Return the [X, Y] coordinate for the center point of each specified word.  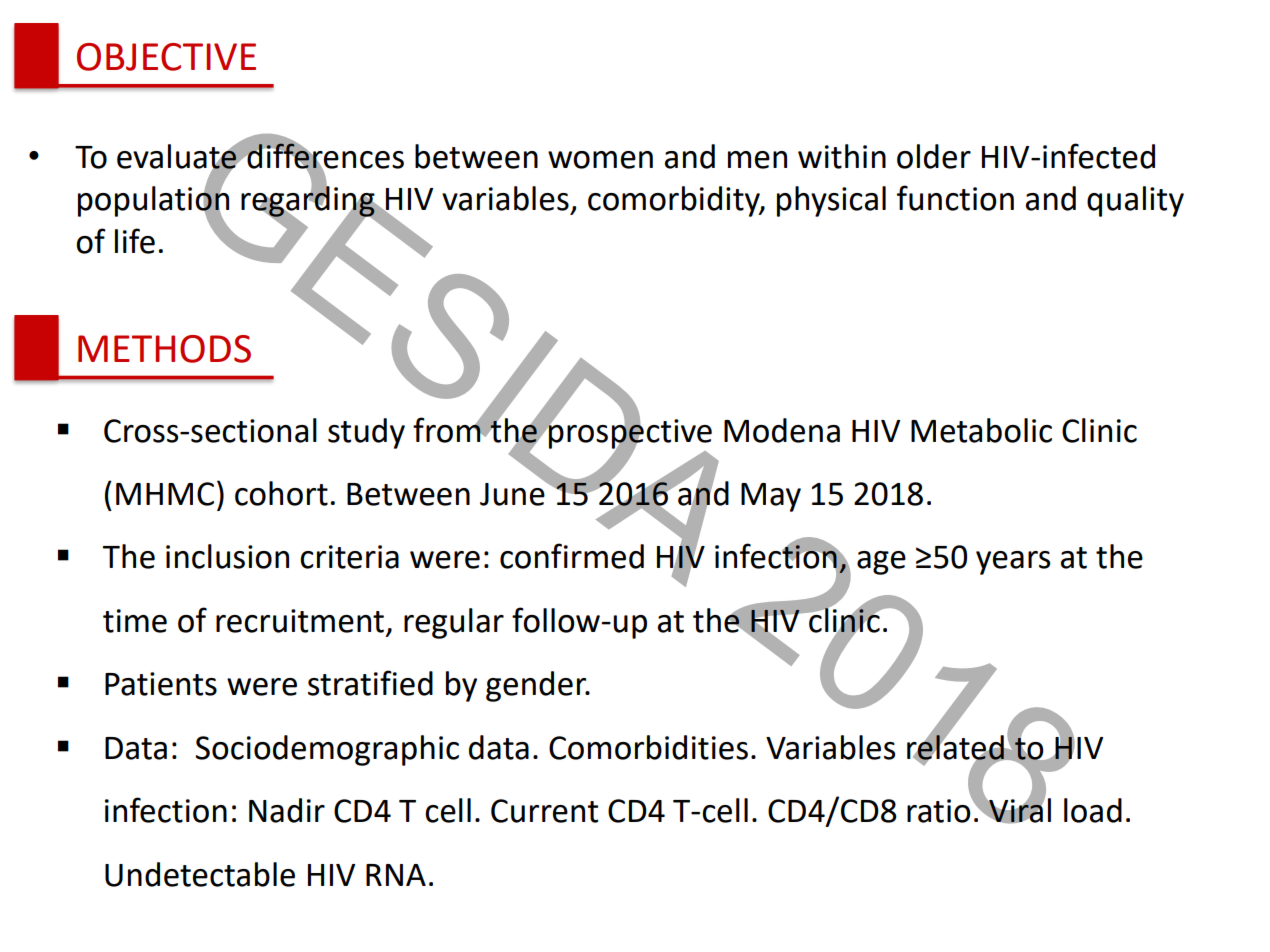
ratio [940, 810]
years [1013, 563]
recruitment [300, 621]
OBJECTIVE [166, 57]
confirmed [572, 556]
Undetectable [200, 874]
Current [544, 811]
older [934, 156]
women [600, 160]
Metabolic [981, 430]
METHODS [164, 349]
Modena [782, 430]
